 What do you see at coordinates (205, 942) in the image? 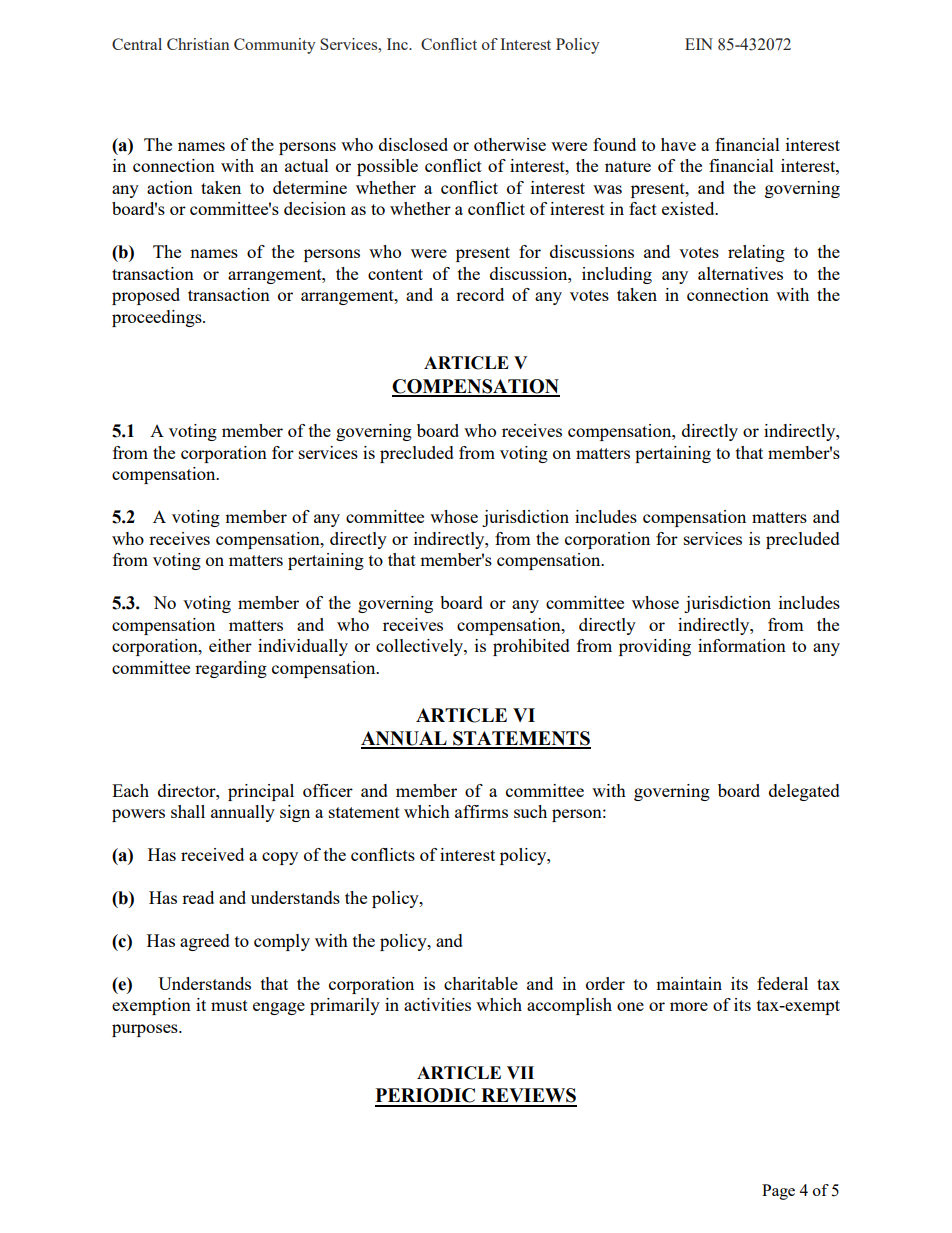
I see `agreed` at bounding box center [205, 942].
